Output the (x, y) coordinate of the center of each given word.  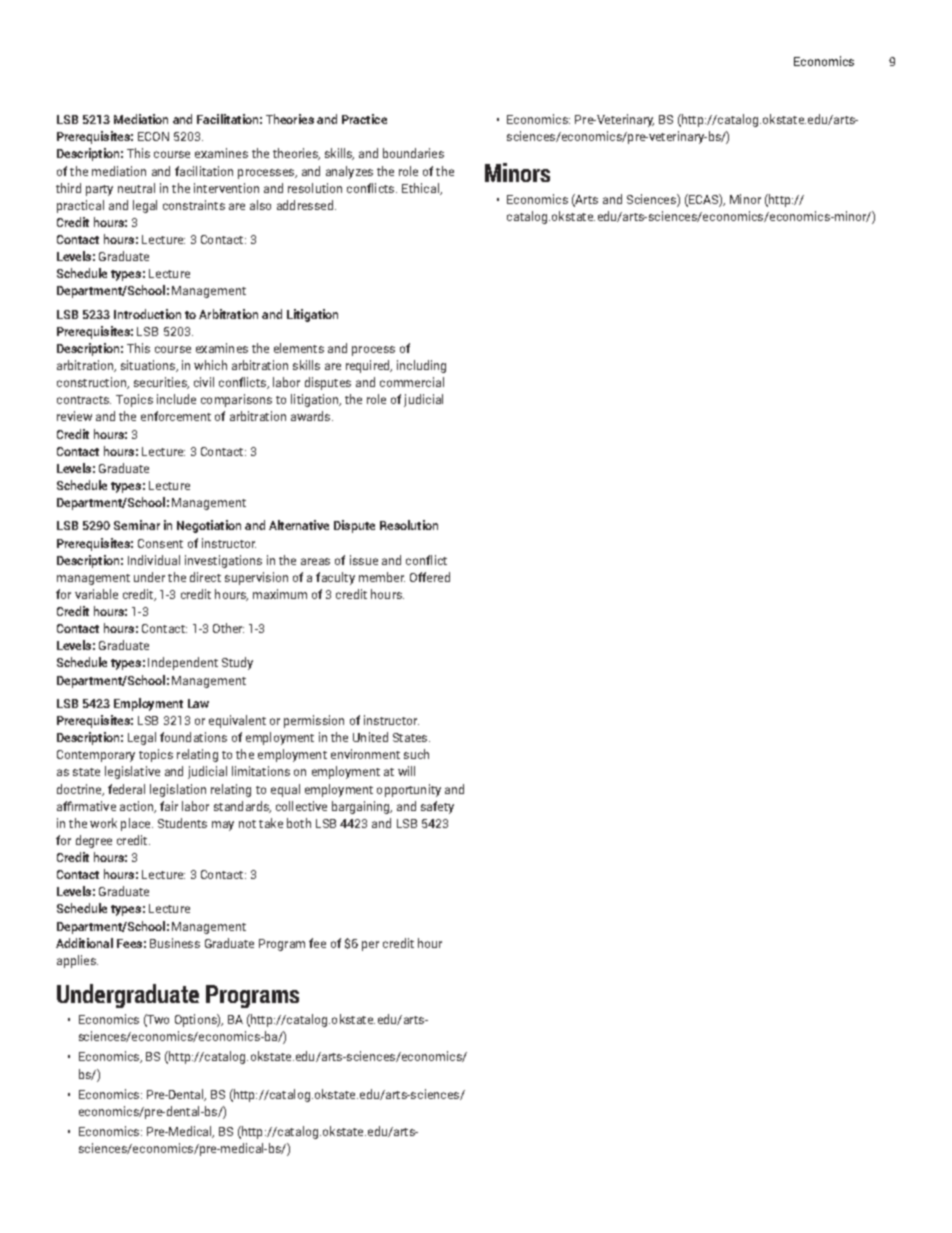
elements (299, 348)
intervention (226, 188)
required (369, 366)
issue (364, 560)
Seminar (137, 525)
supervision (256, 578)
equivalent (237, 721)
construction (93, 383)
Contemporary (96, 756)
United (370, 737)
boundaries (413, 153)
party (99, 190)
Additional (84, 943)
